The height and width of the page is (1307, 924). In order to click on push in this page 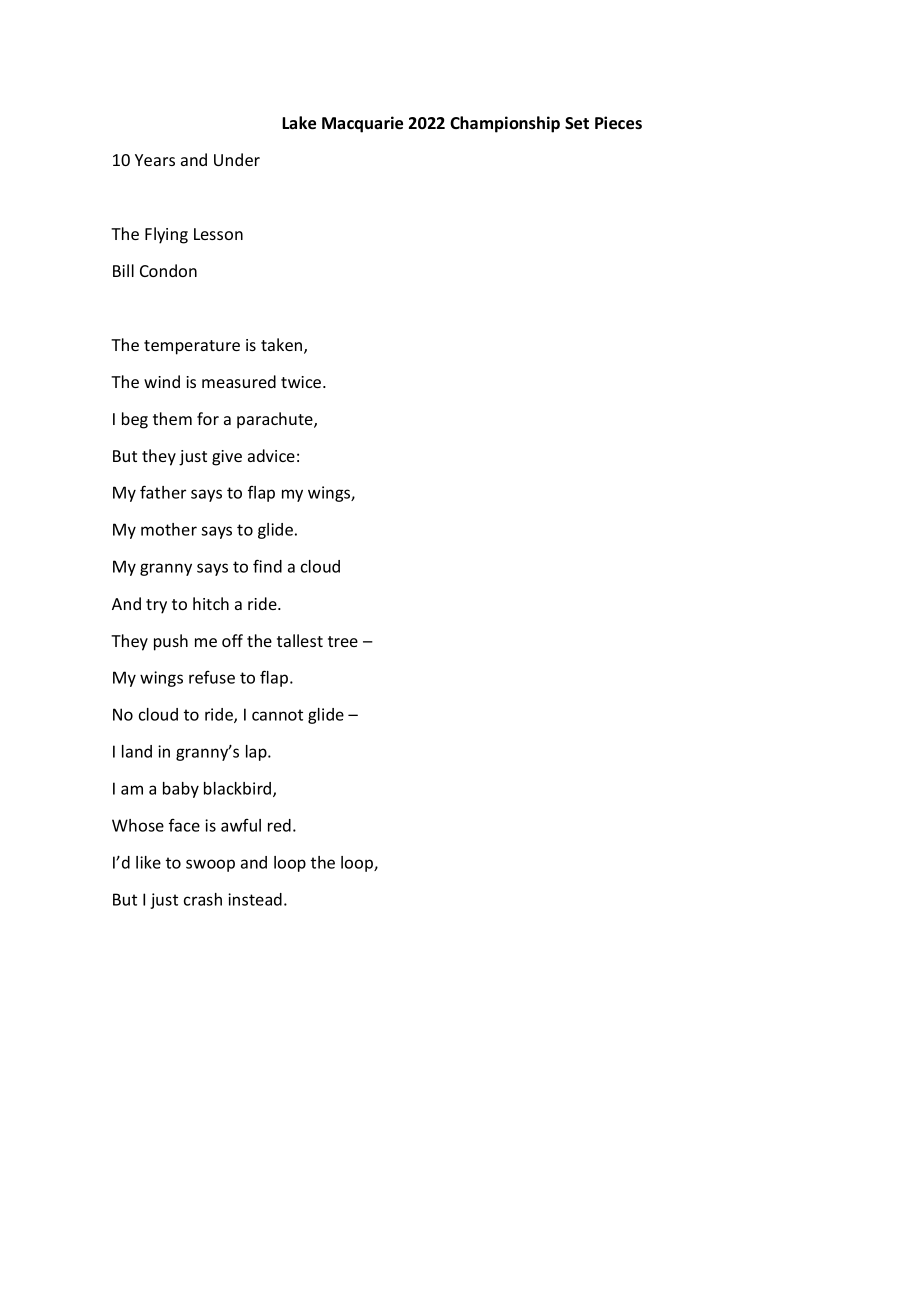, I will do `click(171, 642)`.
